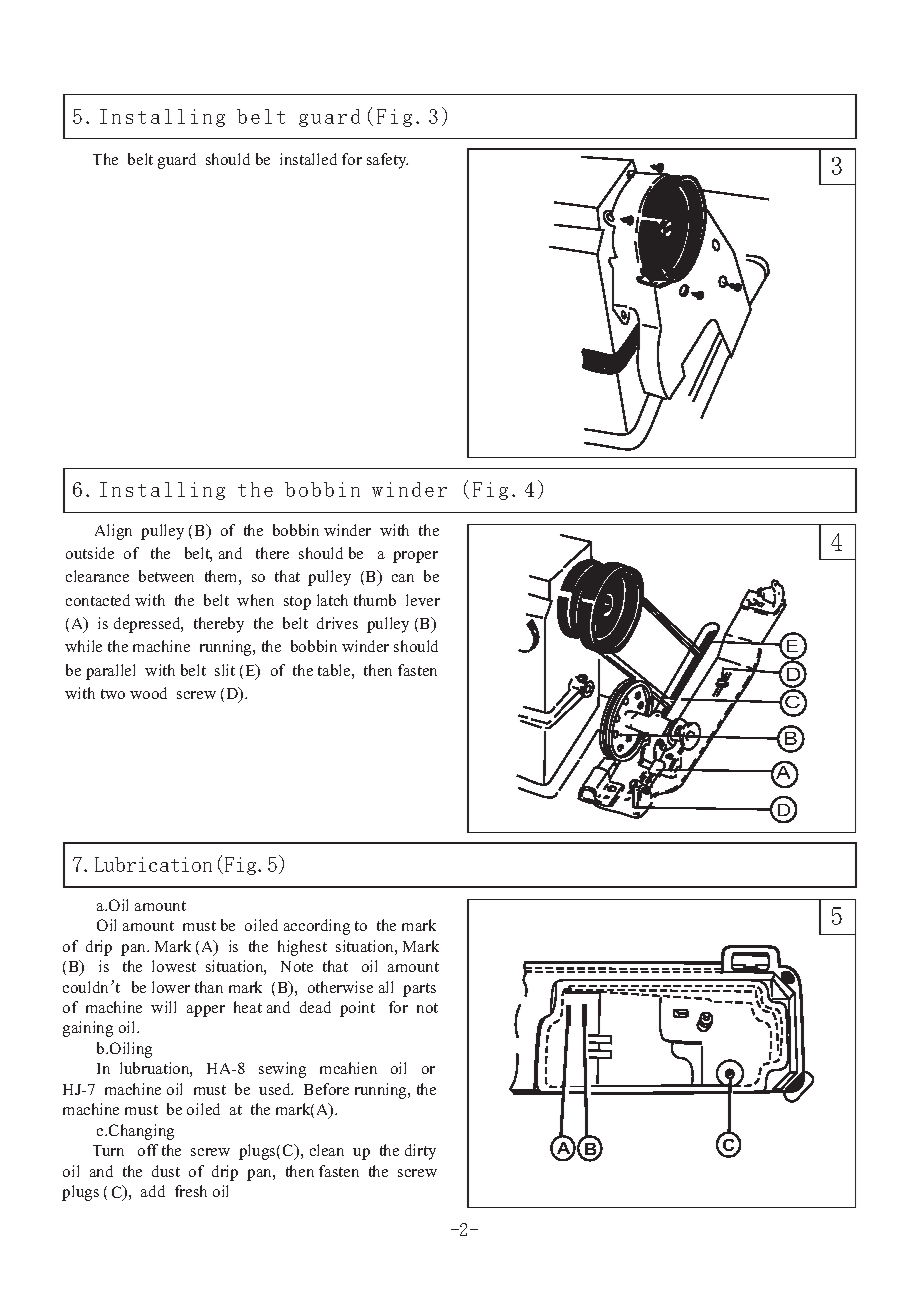 The width and height of the screenshot is (924, 1308). What do you see at coordinates (387, 161) in the screenshot?
I see `safety` at bounding box center [387, 161].
